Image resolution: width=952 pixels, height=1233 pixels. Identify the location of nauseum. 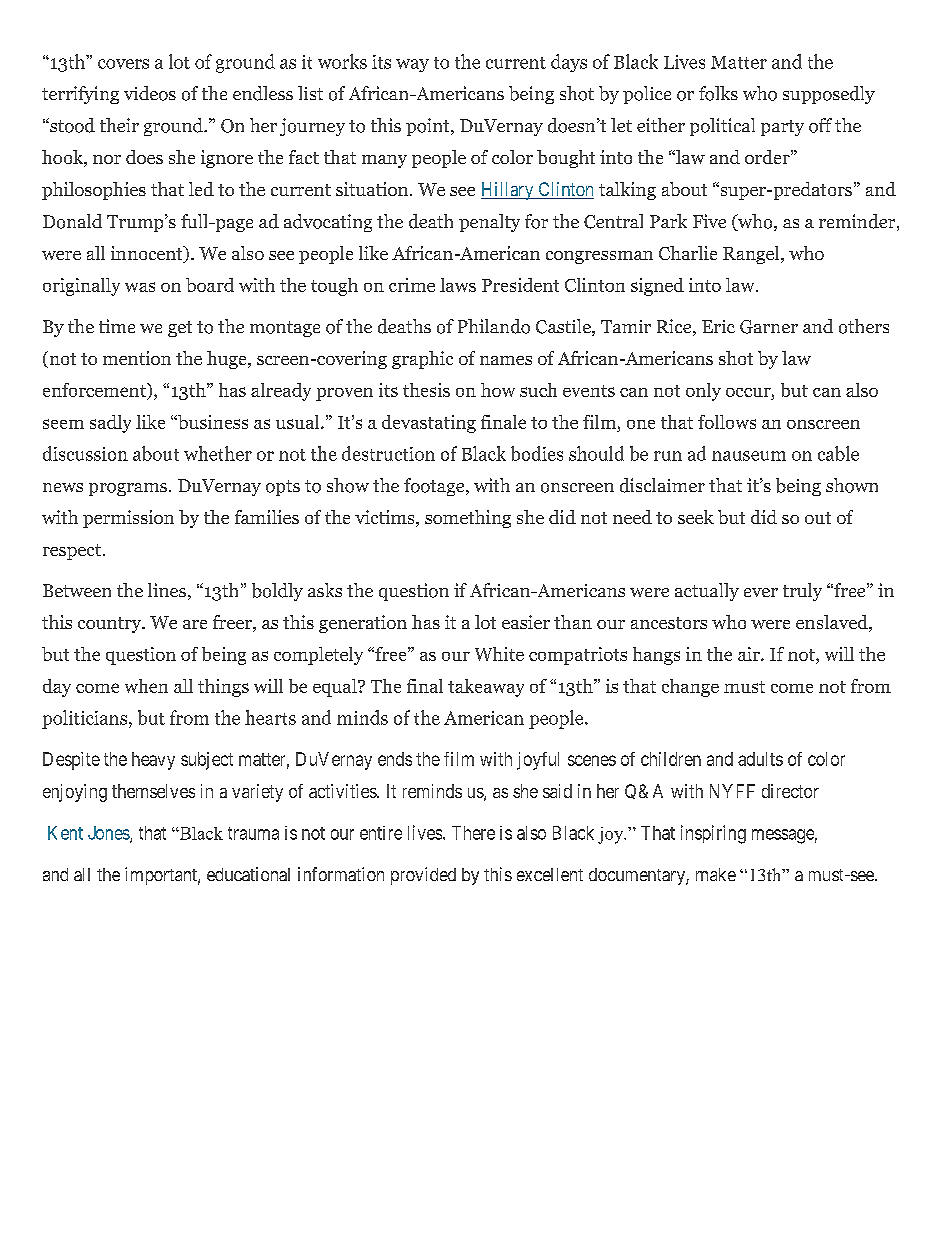
(749, 456).
